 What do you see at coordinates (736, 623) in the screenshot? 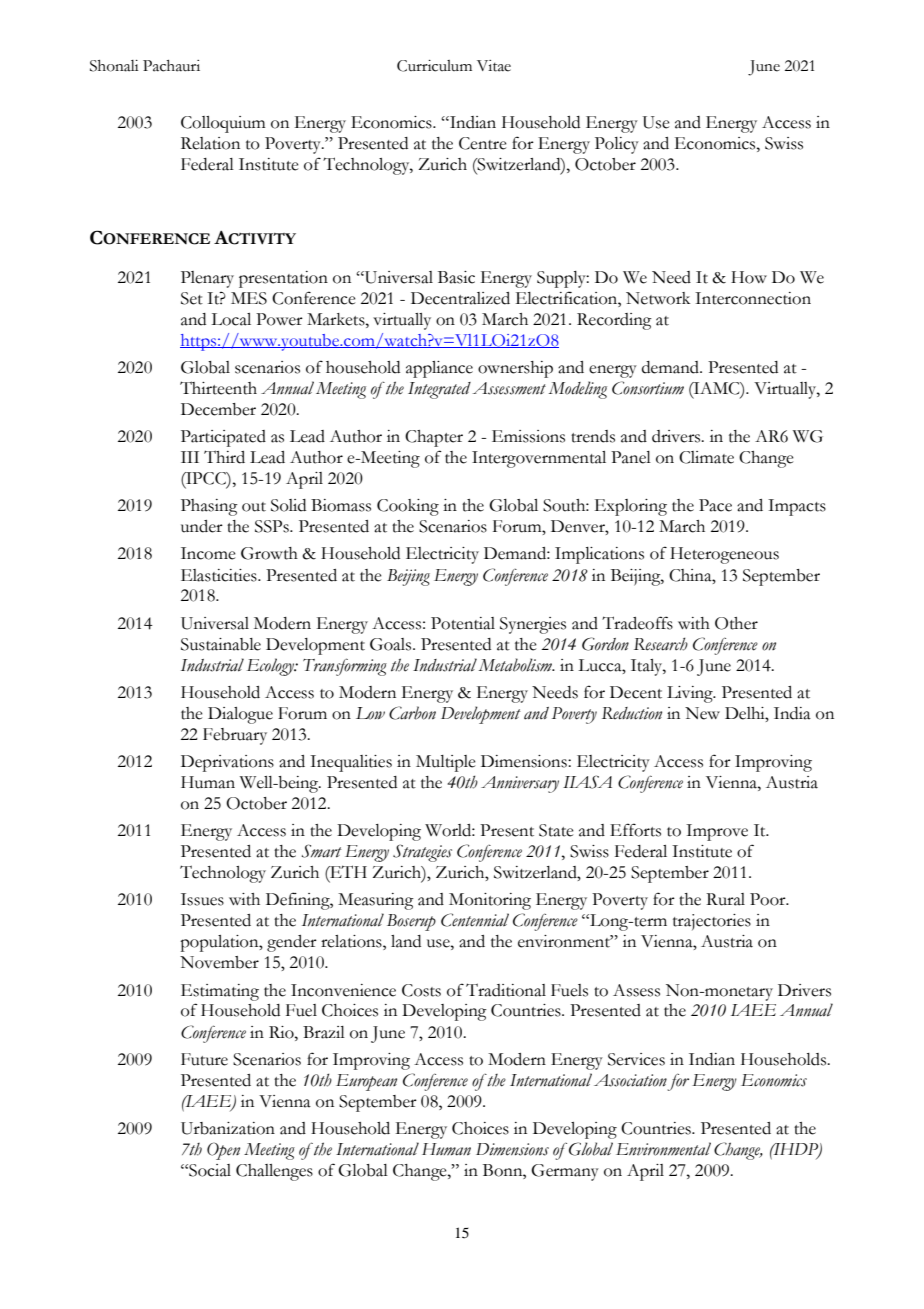
I see `Other` at bounding box center [736, 623].
